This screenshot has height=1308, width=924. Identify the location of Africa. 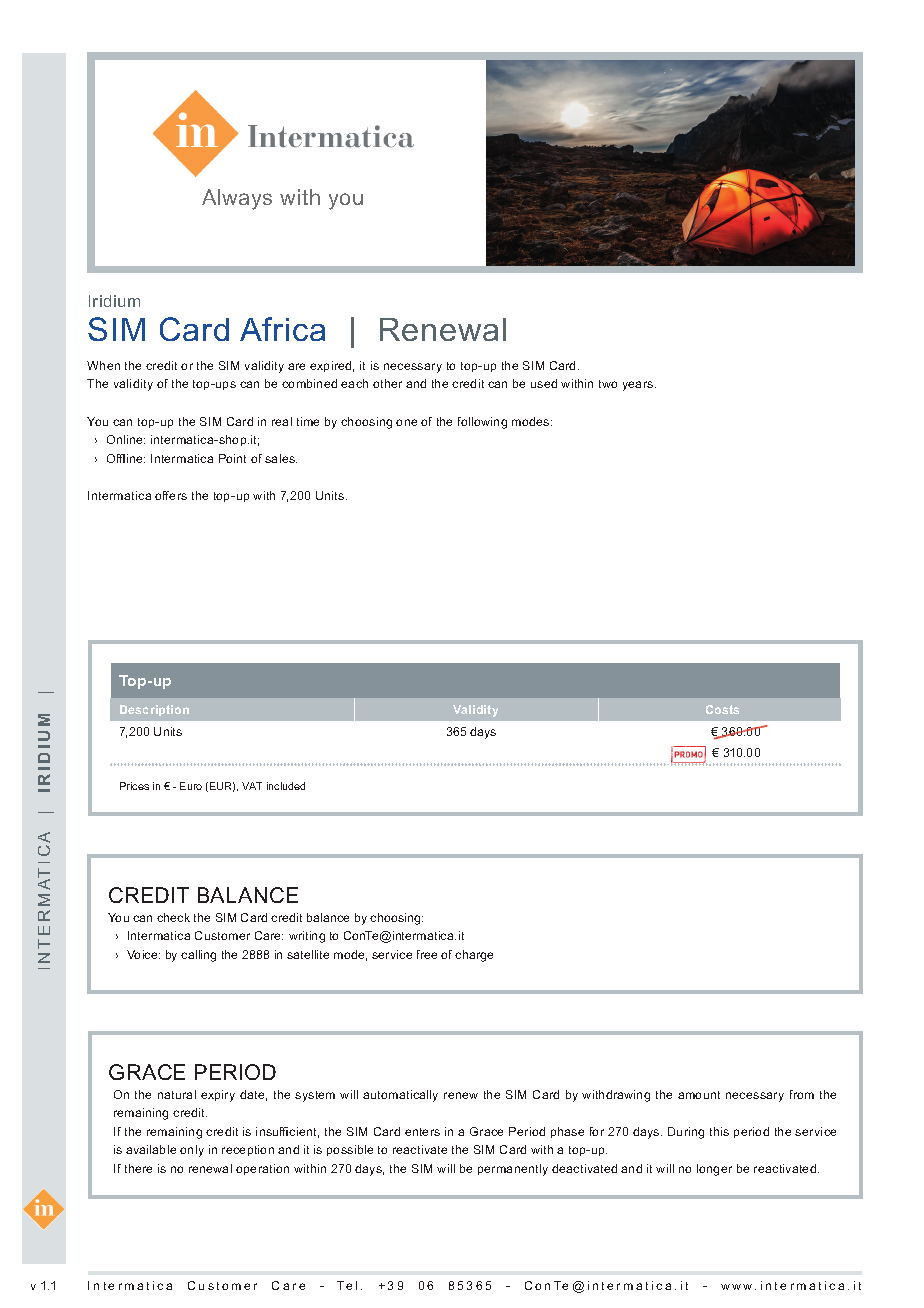
(282, 329).
